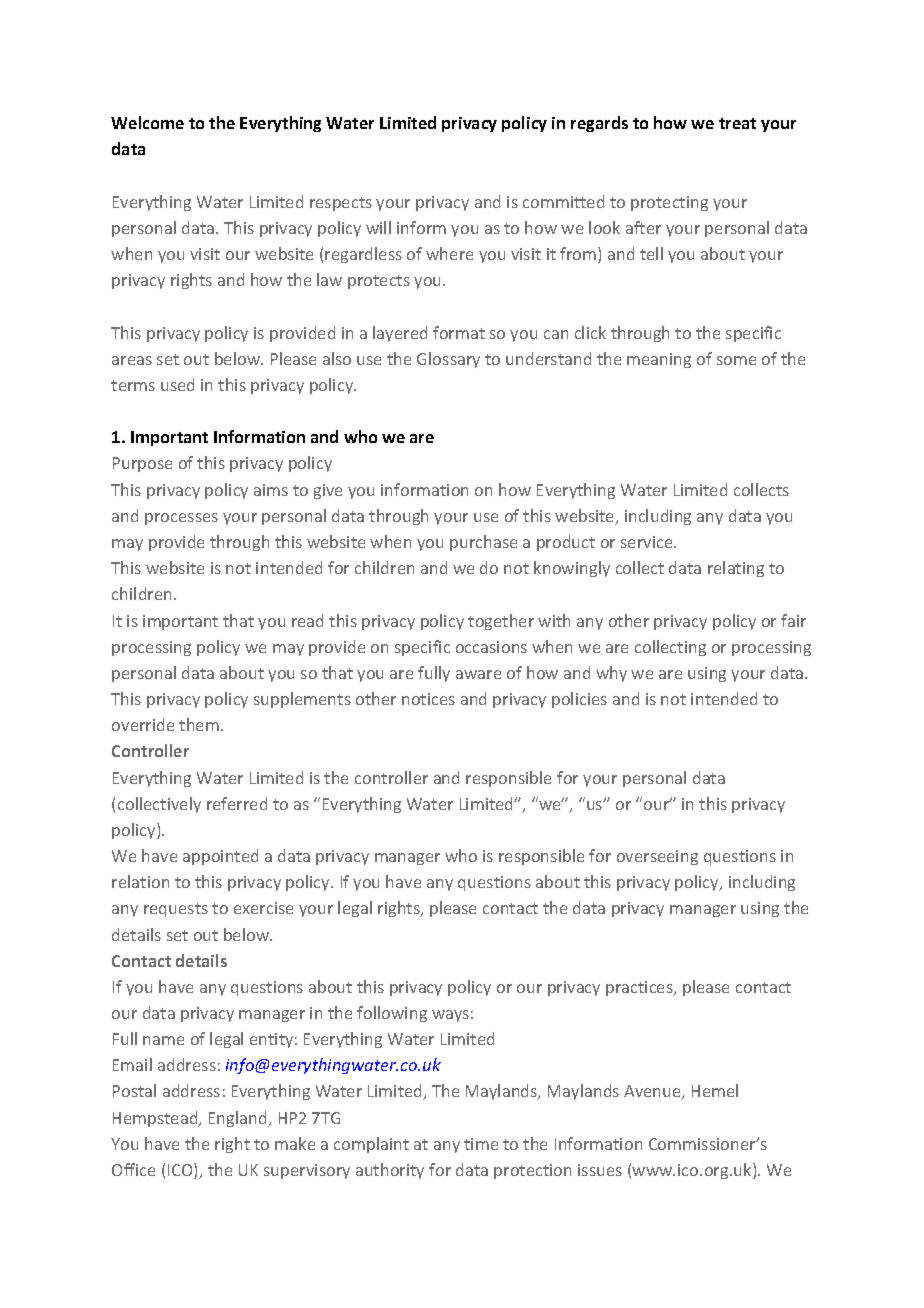  What do you see at coordinates (239, 1119) in the screenshot?
I see `England` at bounding box center [239, 1119].
